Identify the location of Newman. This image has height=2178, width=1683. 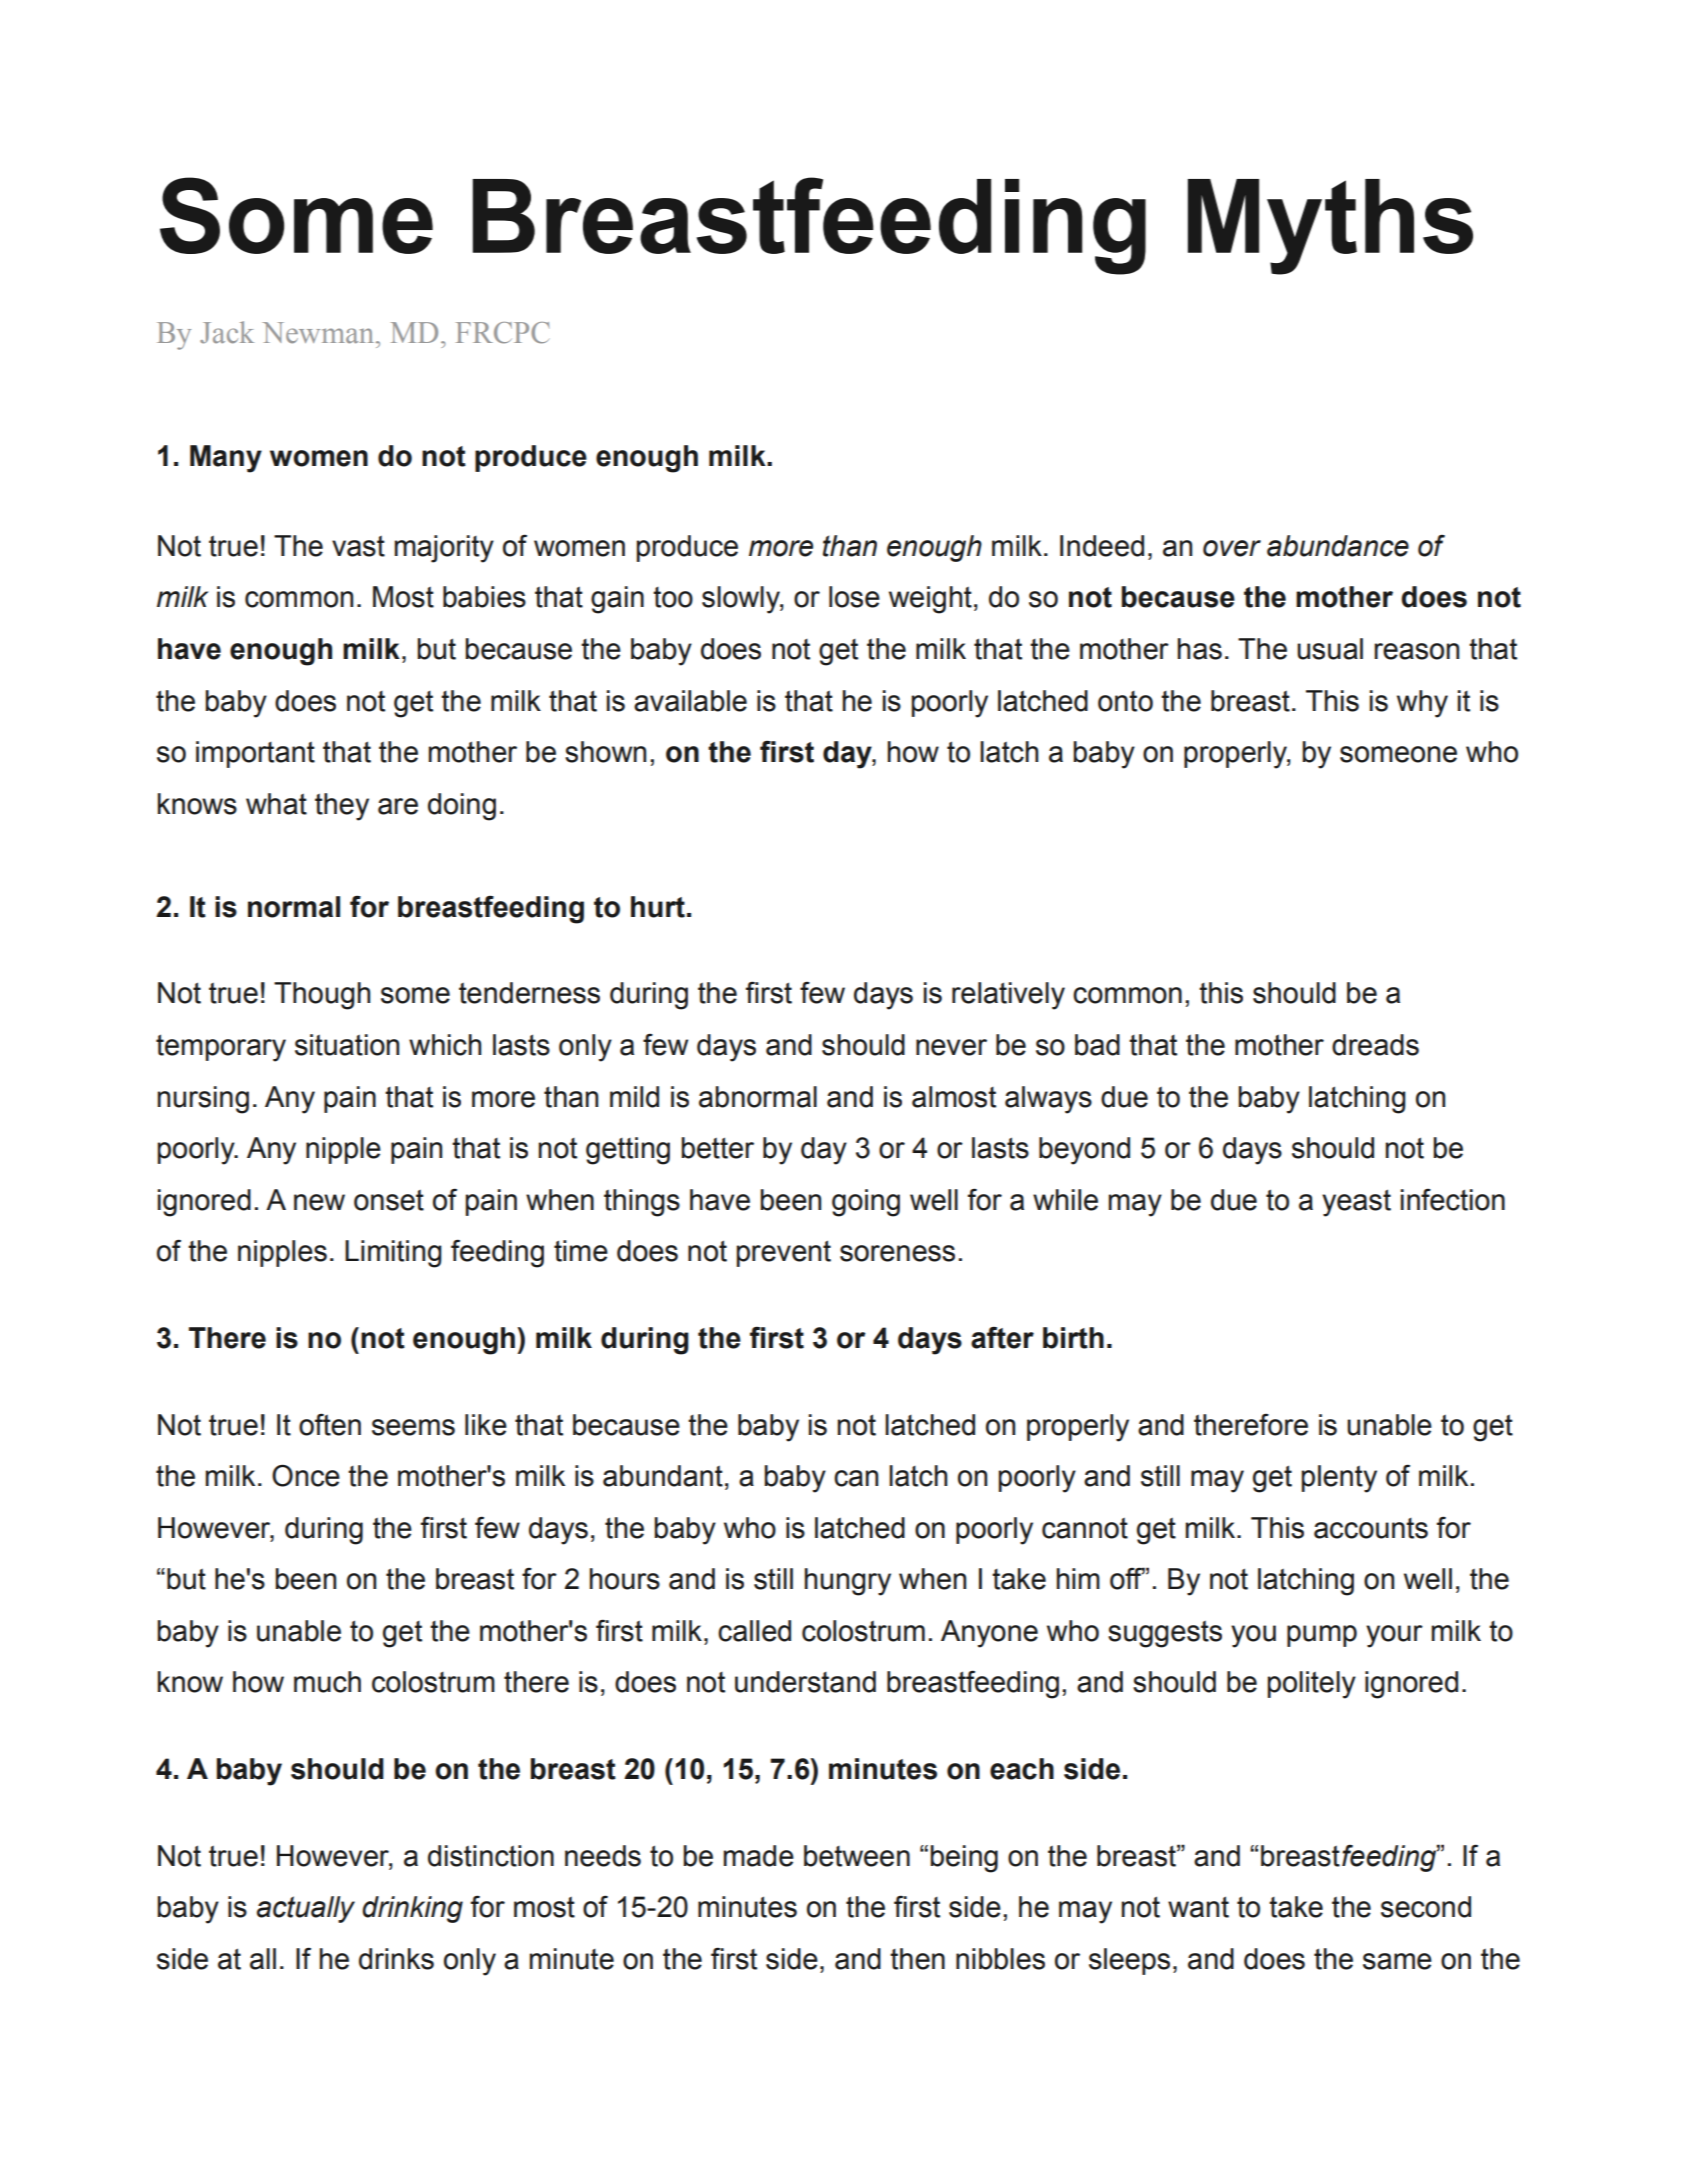
(319, 333).
